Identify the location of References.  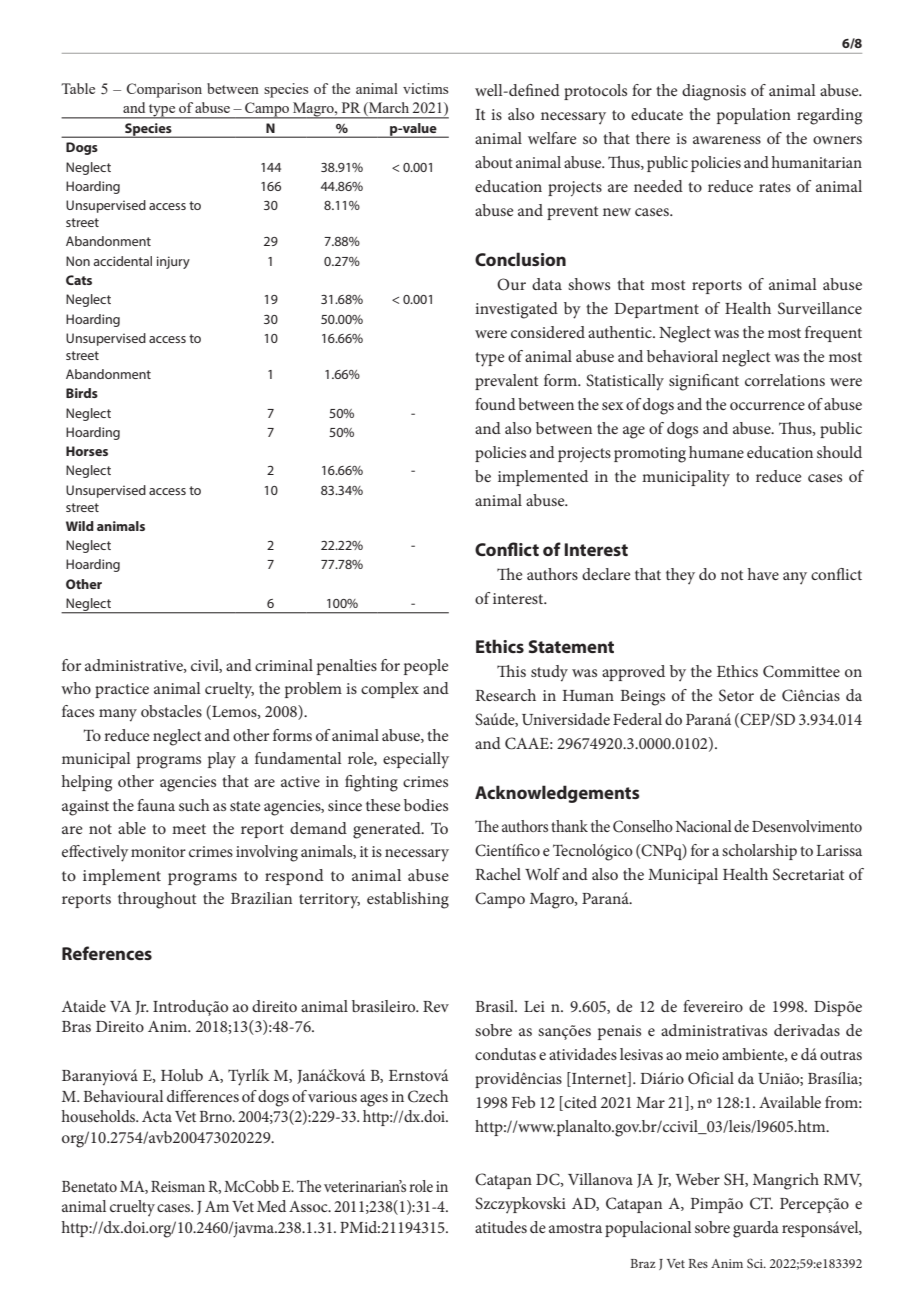
(107, 953).
